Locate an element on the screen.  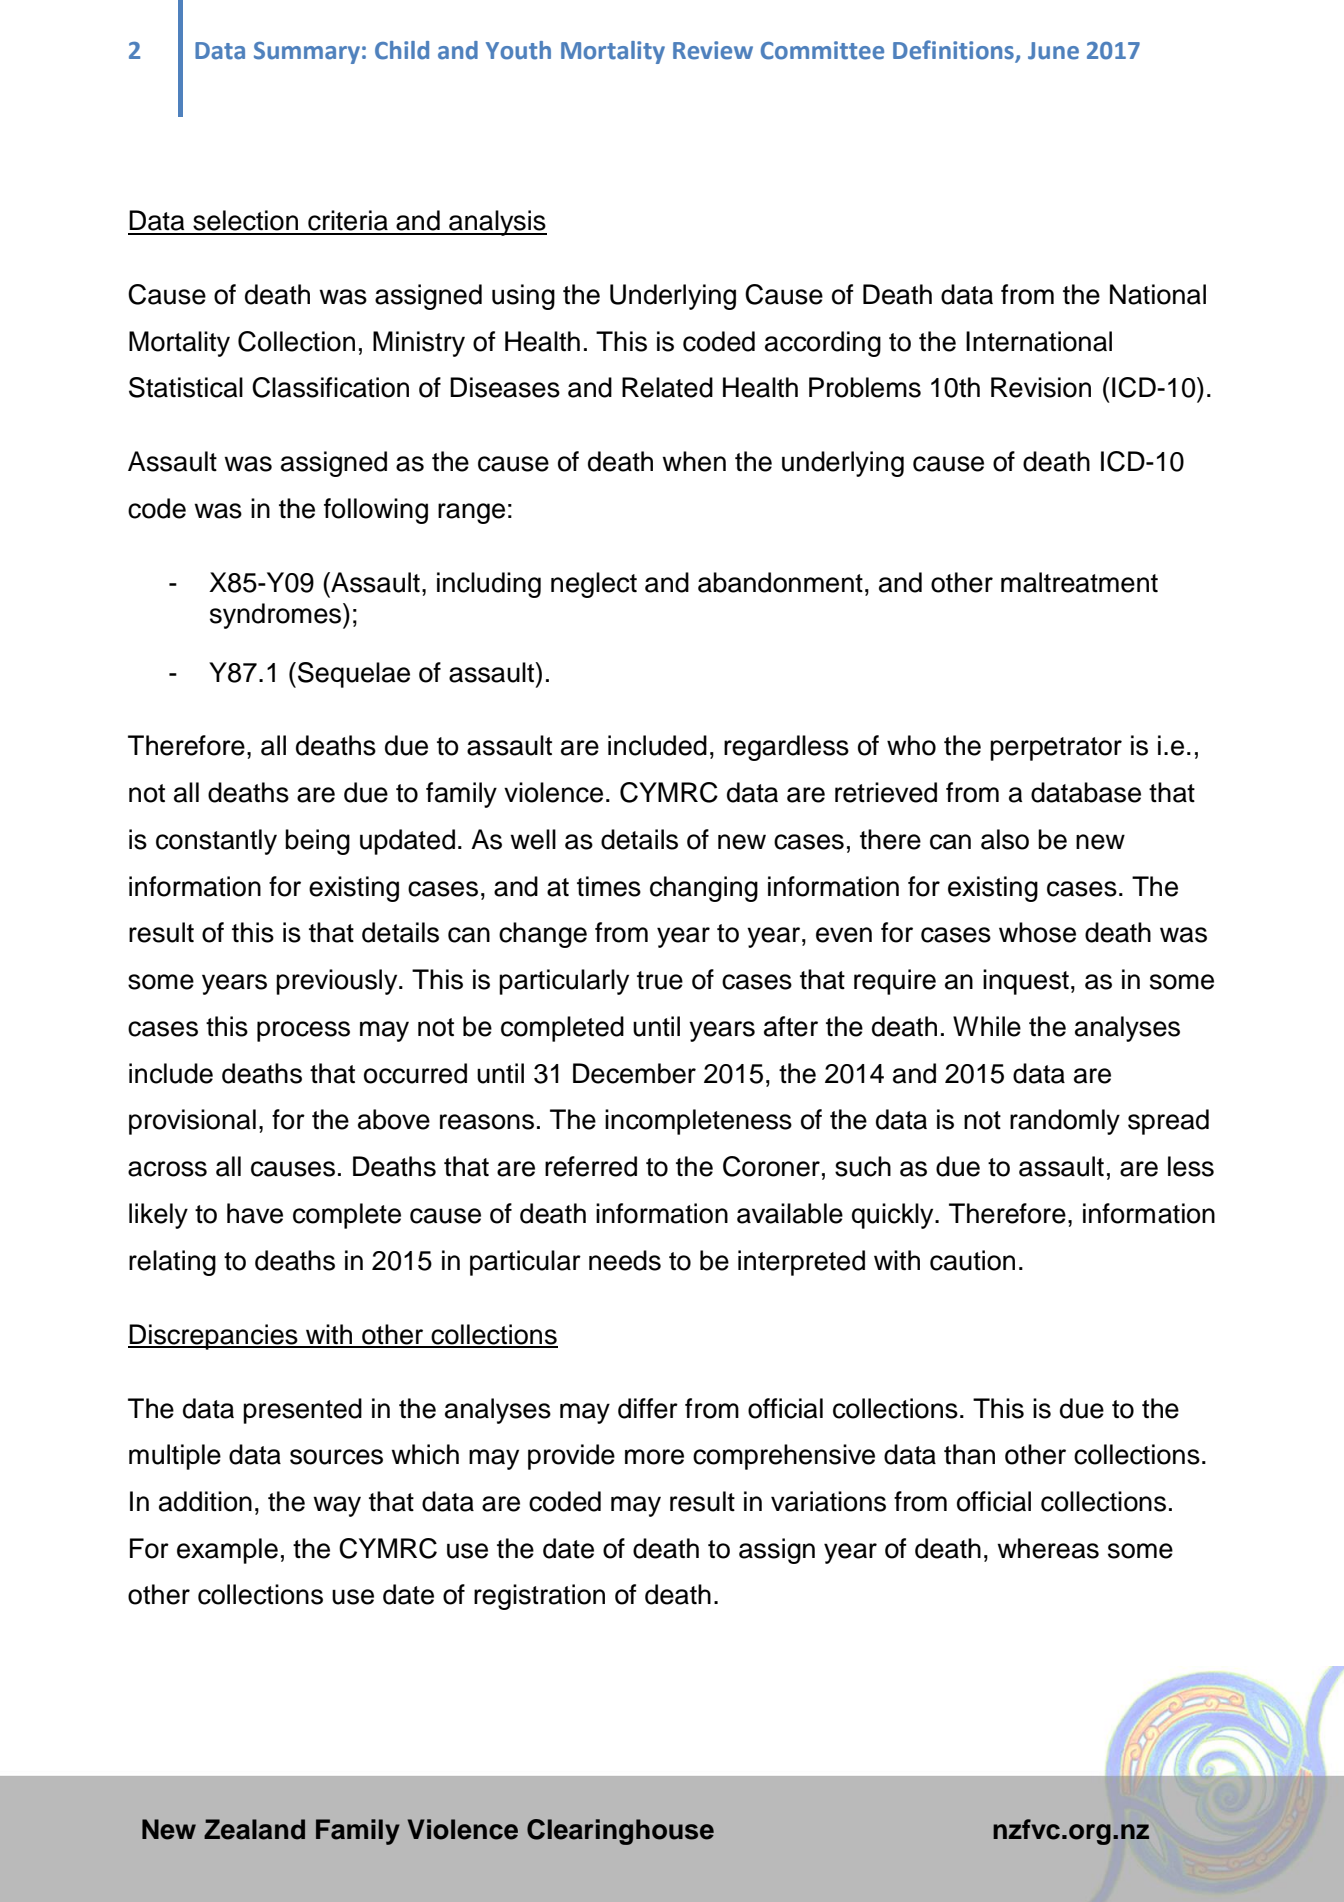
more is located at coordinates (654, 1457).
